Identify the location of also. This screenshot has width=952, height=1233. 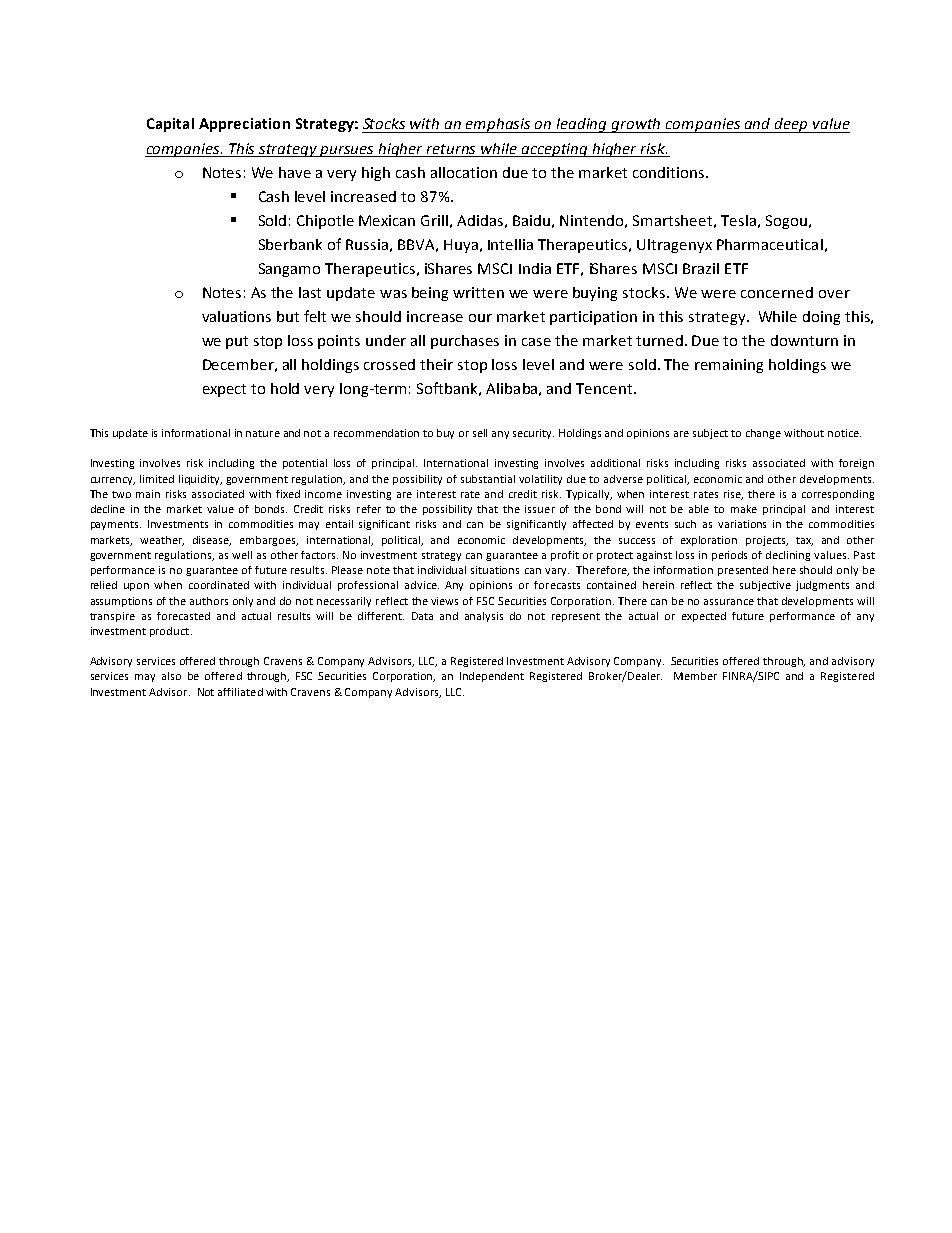
(171, 676).
